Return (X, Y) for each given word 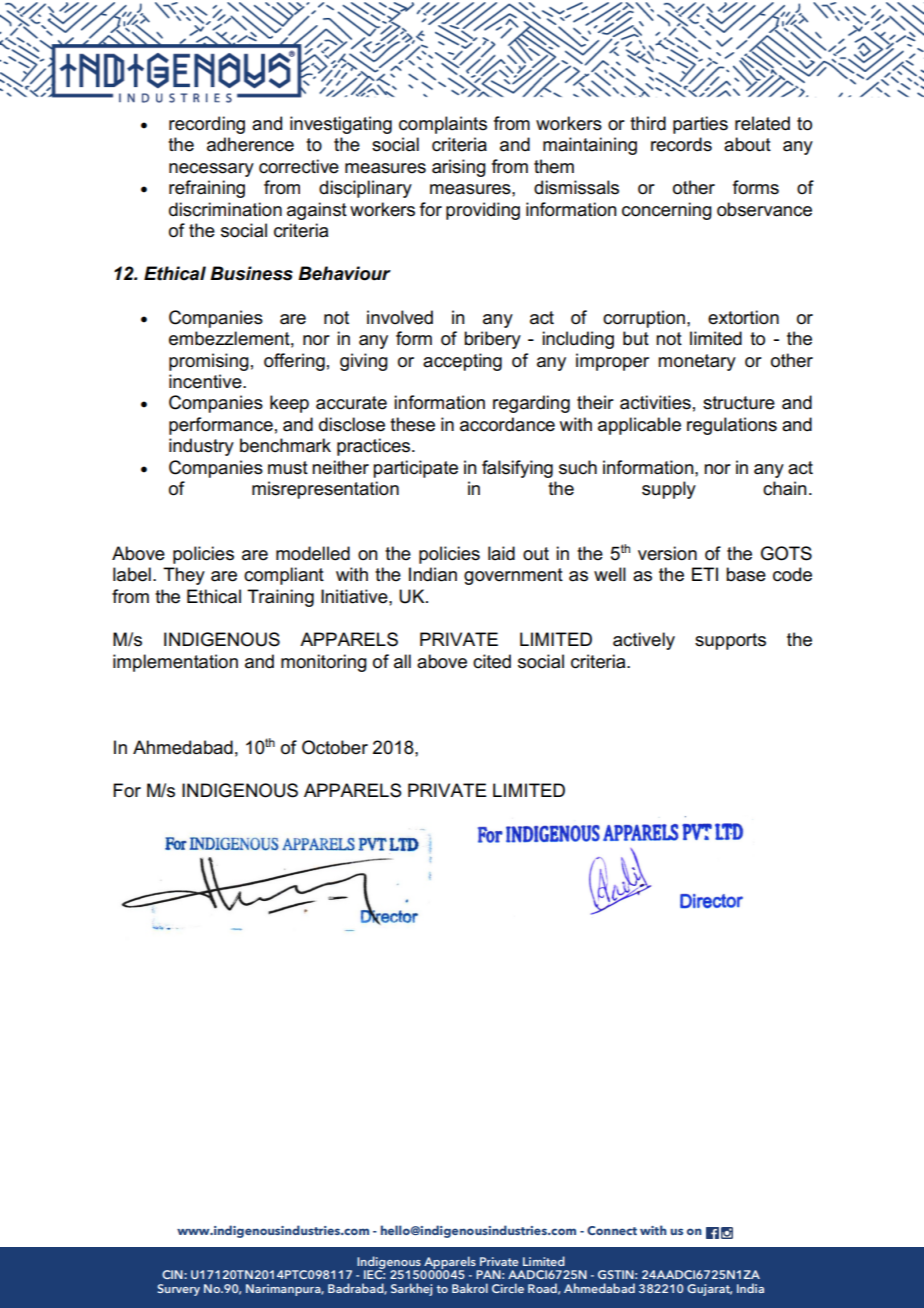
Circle (508, 1288)
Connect (612, 1230)
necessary (211, 170)
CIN (173, 1274)
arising (459, 168)
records (681, 144)
